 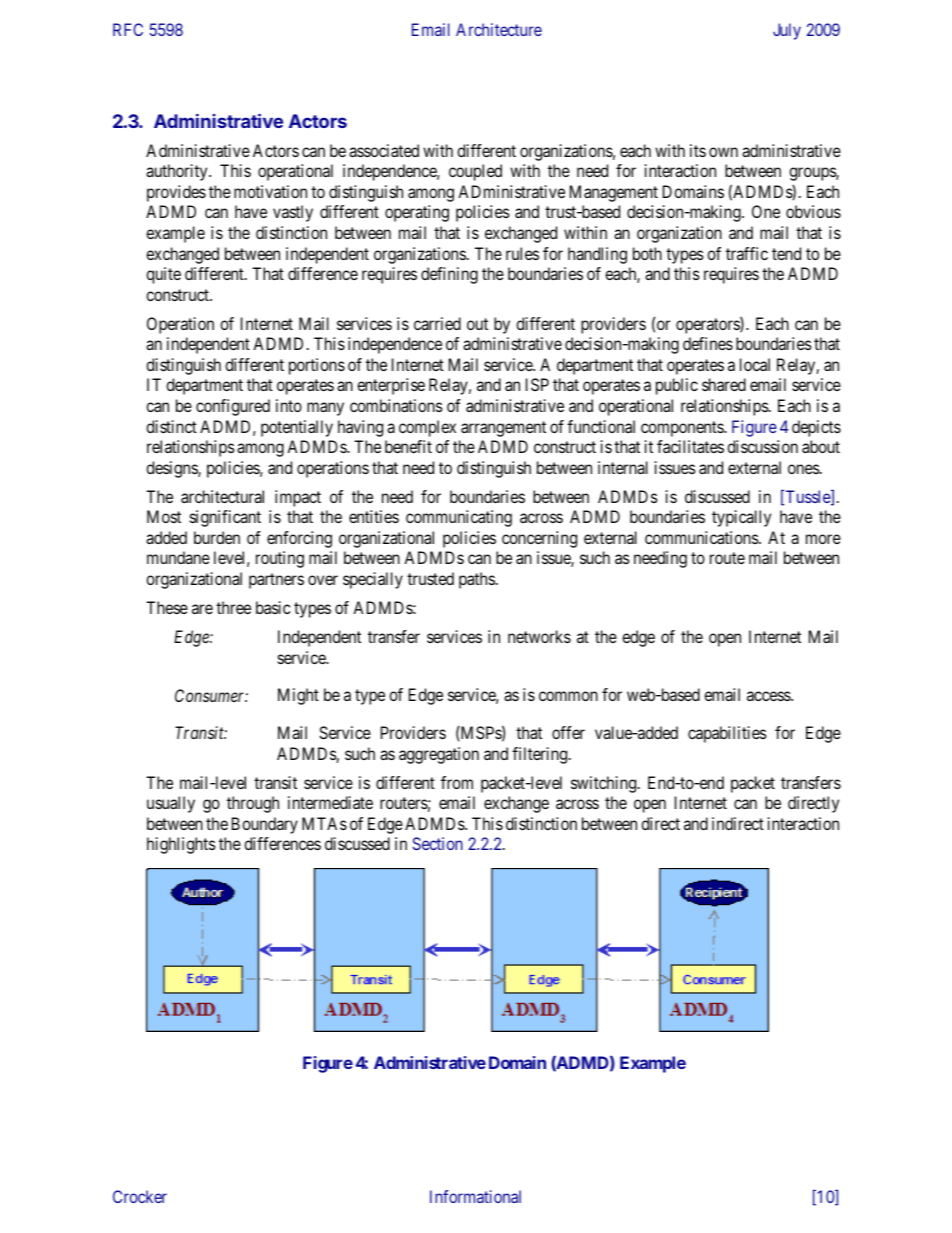 What do you see at coordinates (708, 343) in the page?
I see `defines` at bounding box center [708, 343].
